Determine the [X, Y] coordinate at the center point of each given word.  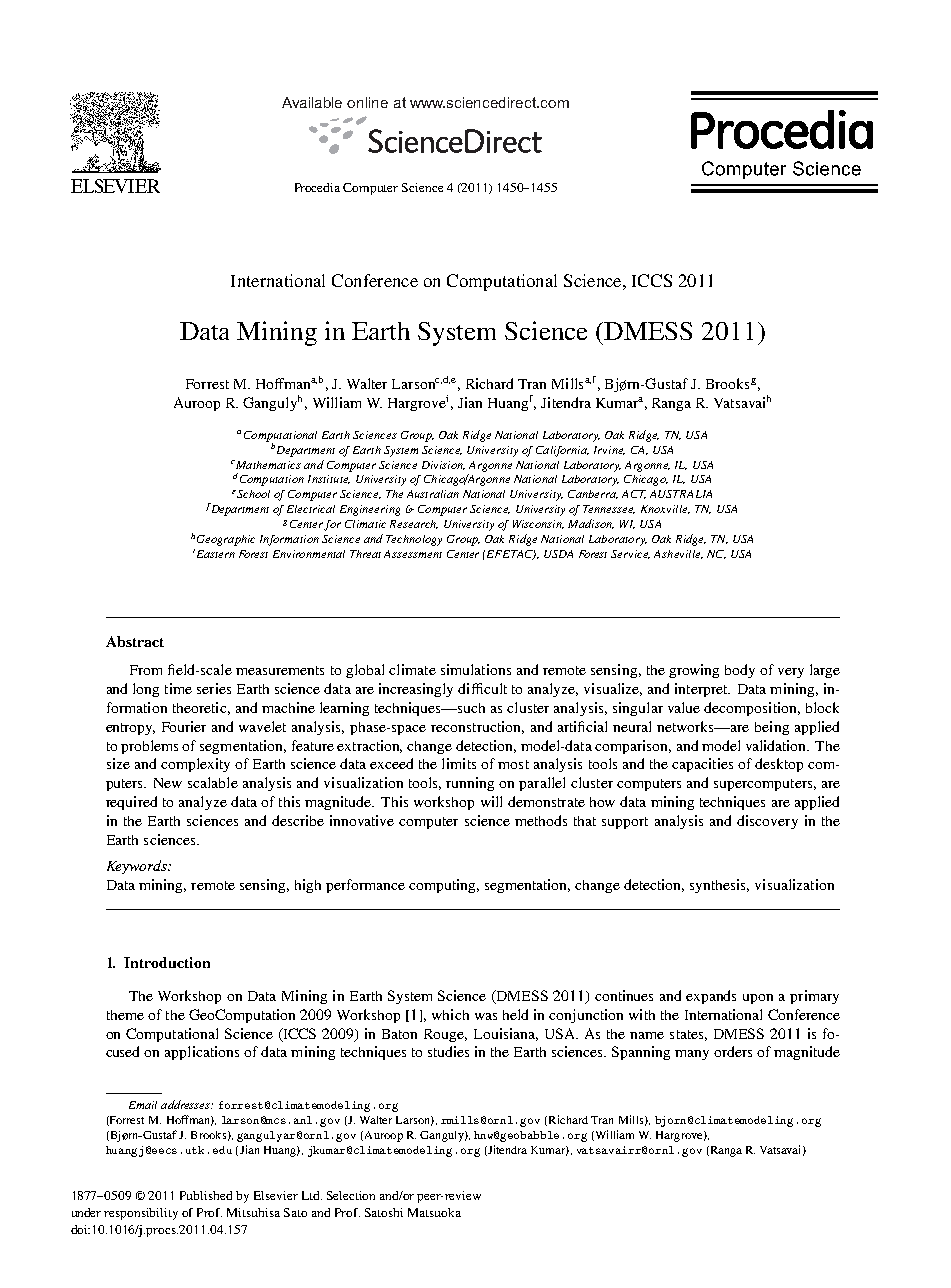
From [146, 670]
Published [206, 1195]
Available [312, 102]
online [367, 102]
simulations [476, 669]
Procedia [317, 187]
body [740, 671]
